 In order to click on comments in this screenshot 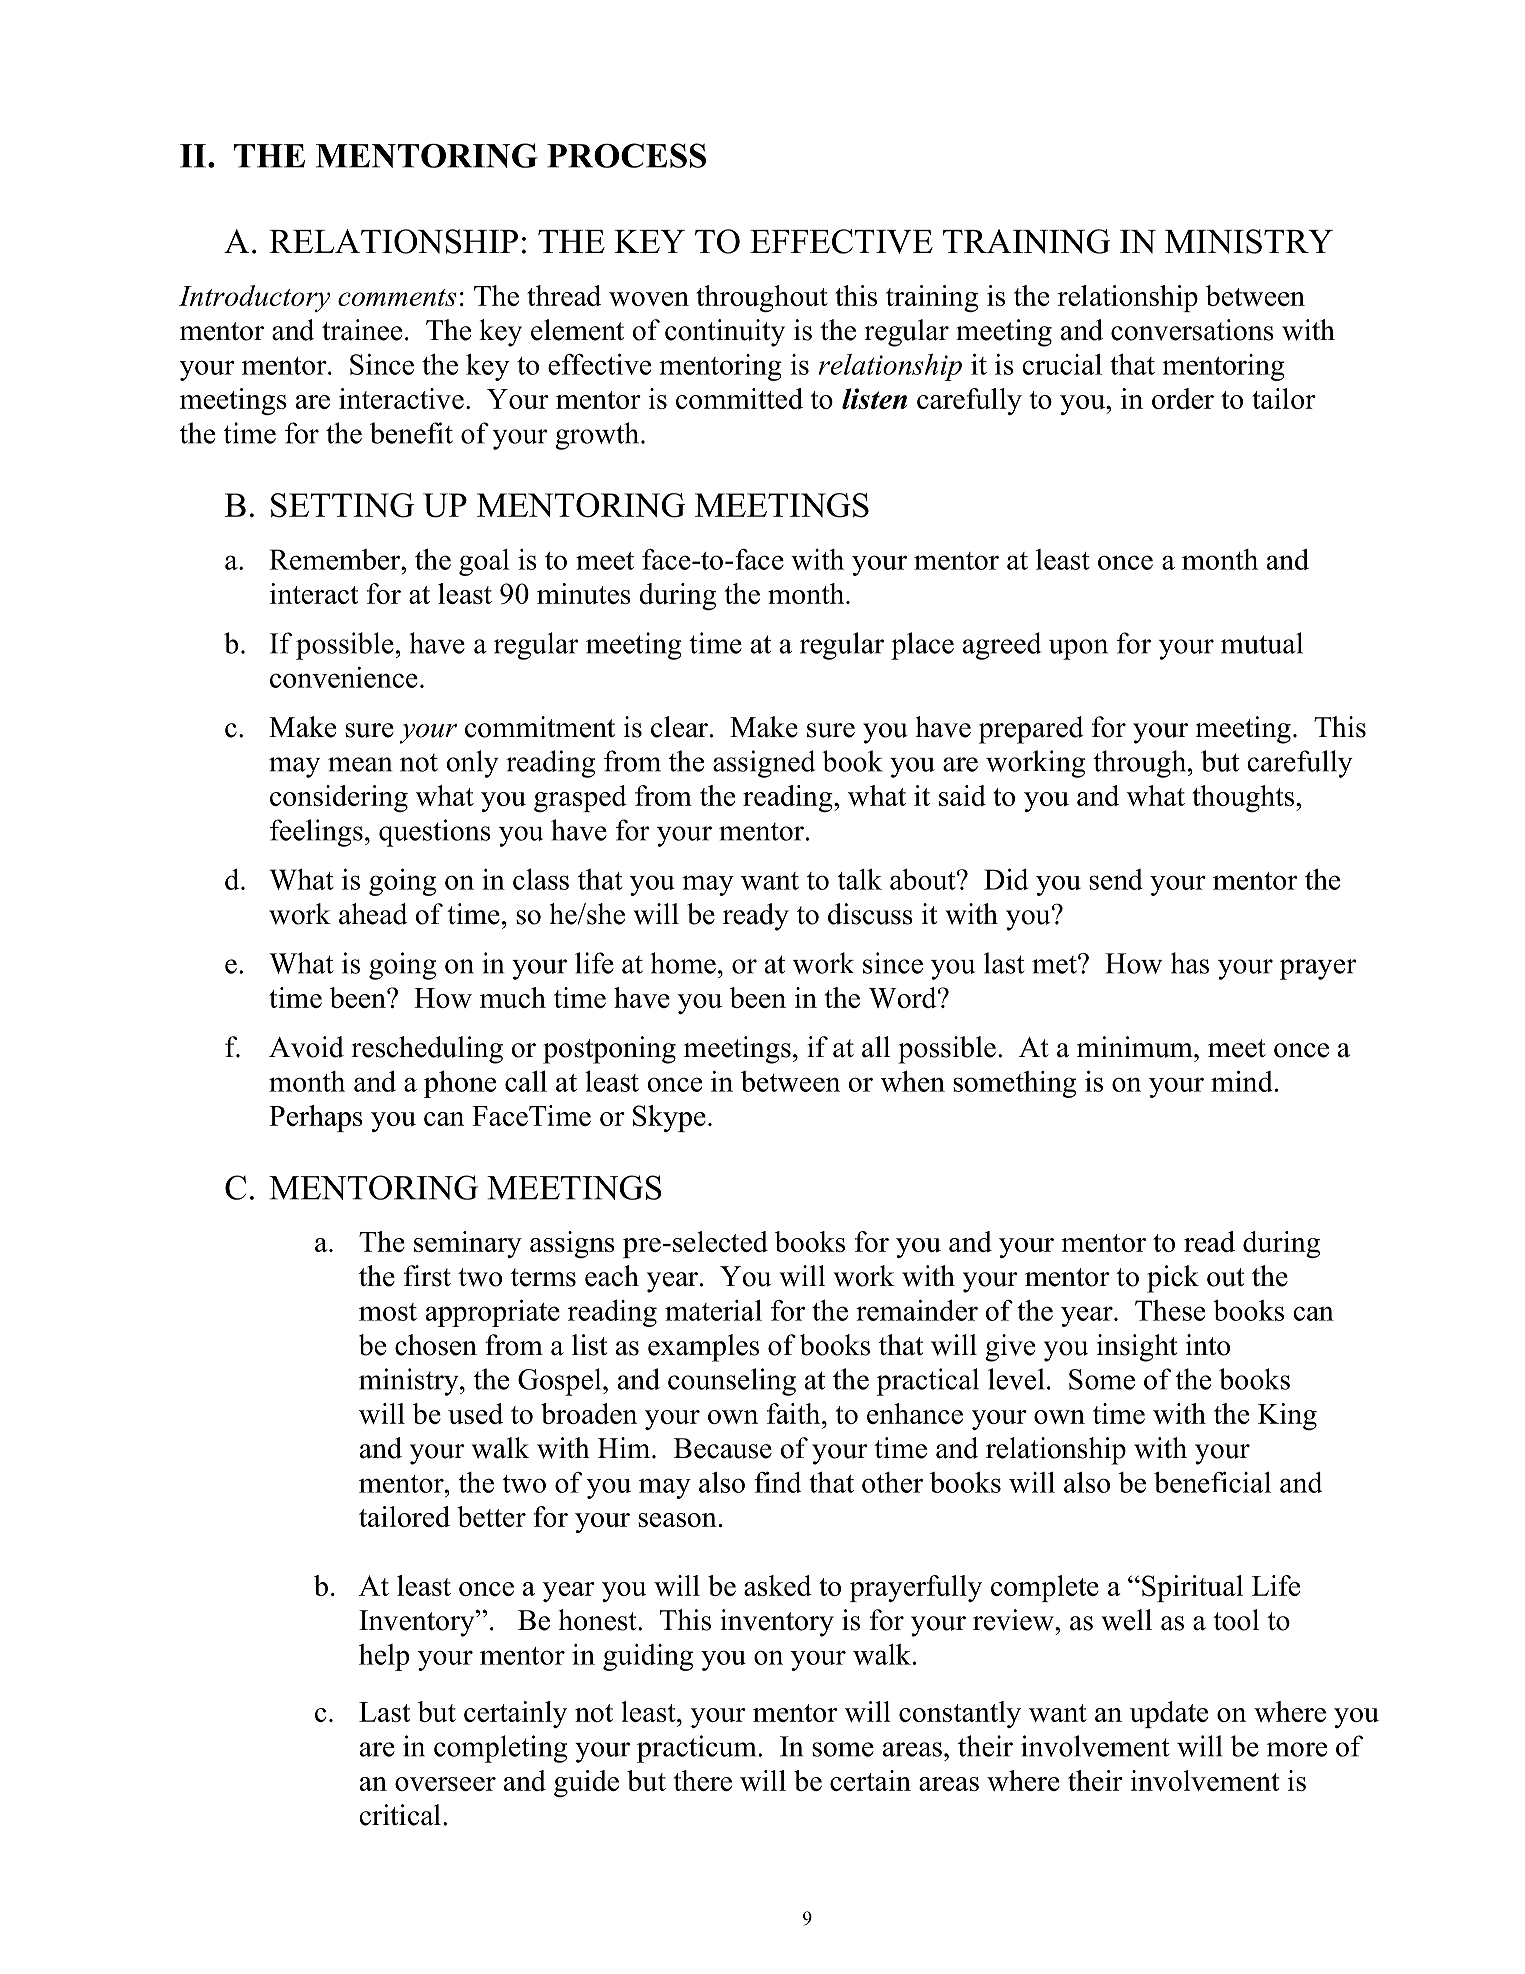, I will do `click(397, 297)`.
